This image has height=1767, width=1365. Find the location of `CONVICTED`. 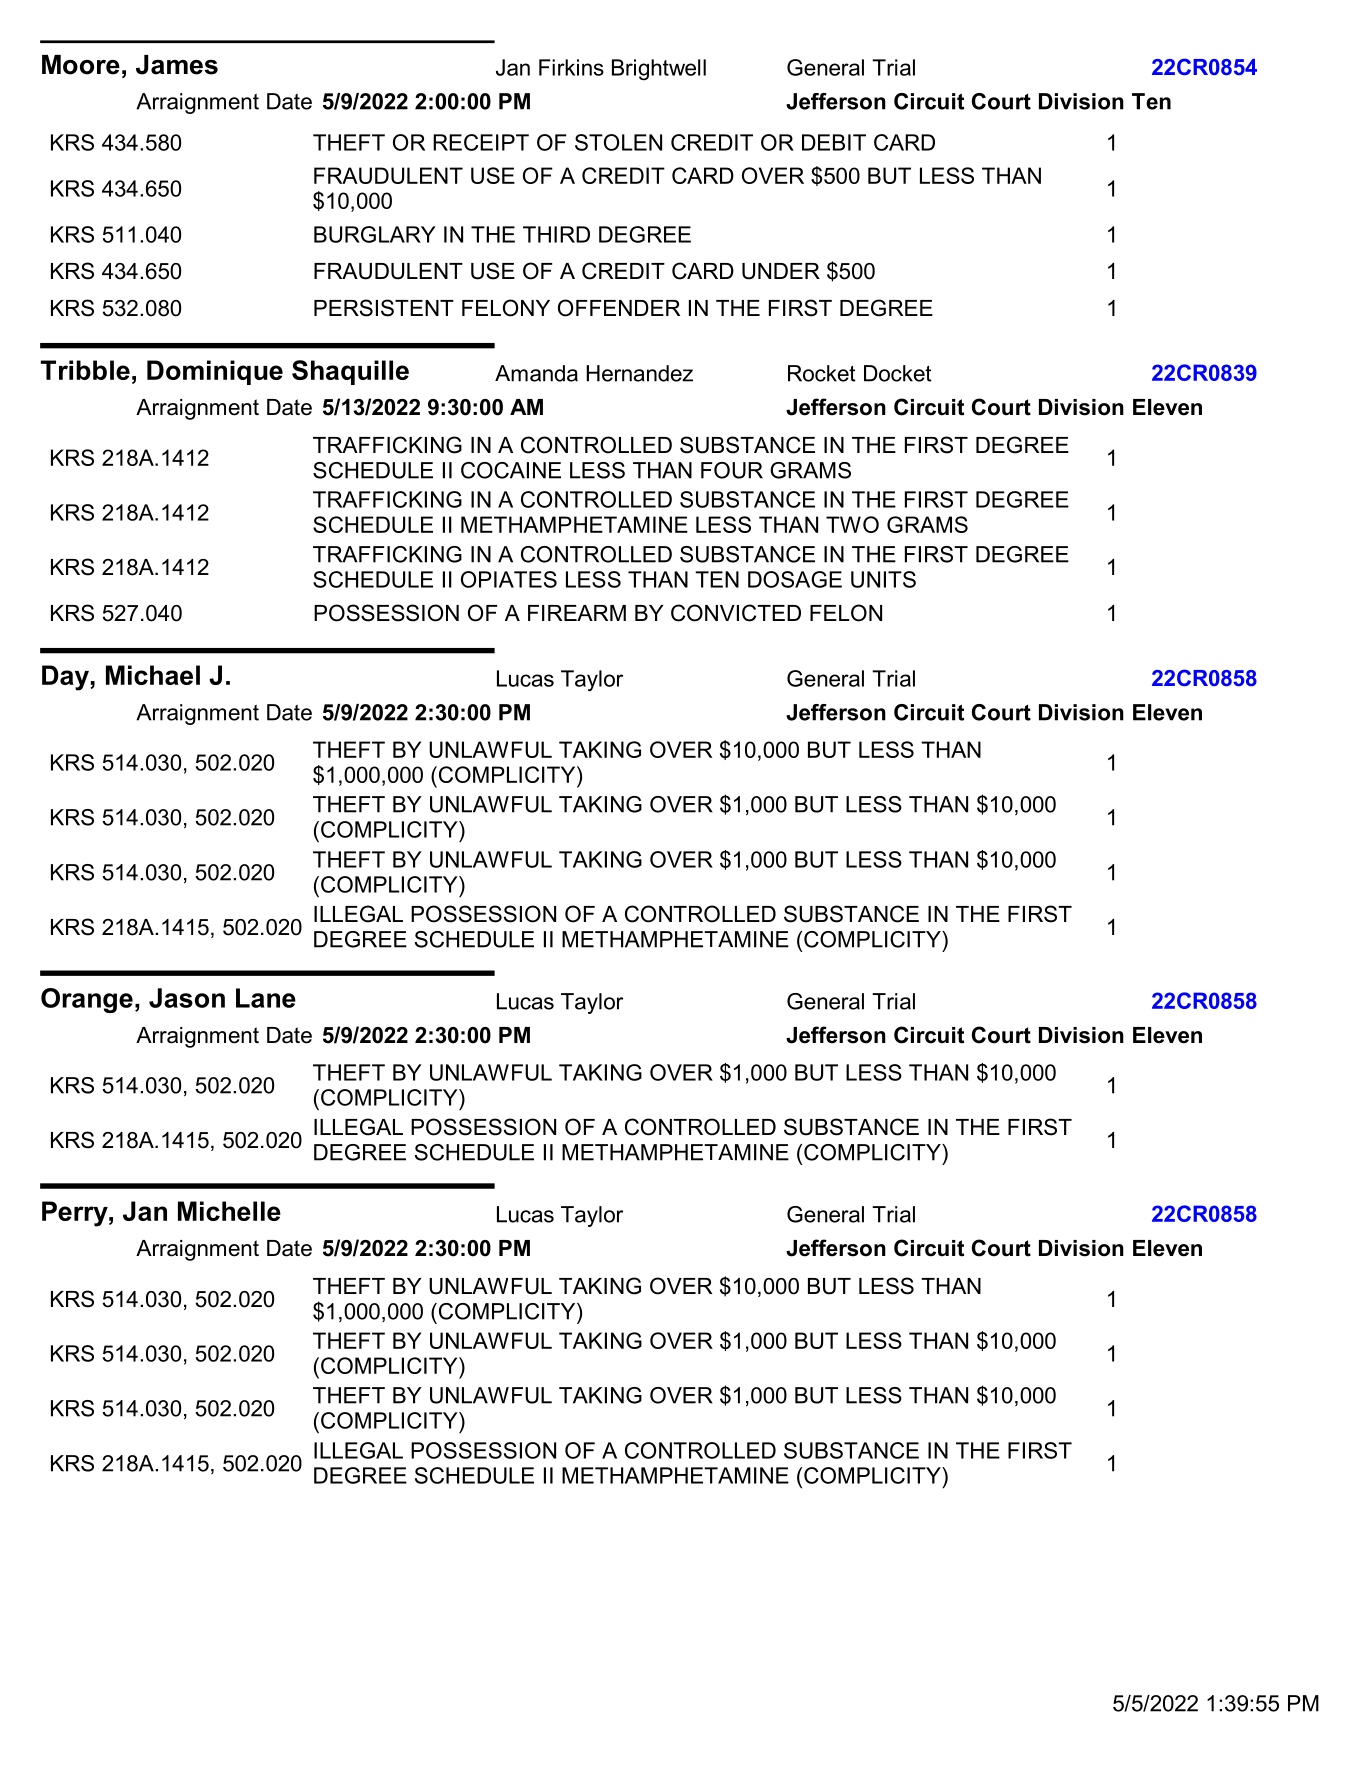

CONVICTED is located at coordinates (736, 613).
